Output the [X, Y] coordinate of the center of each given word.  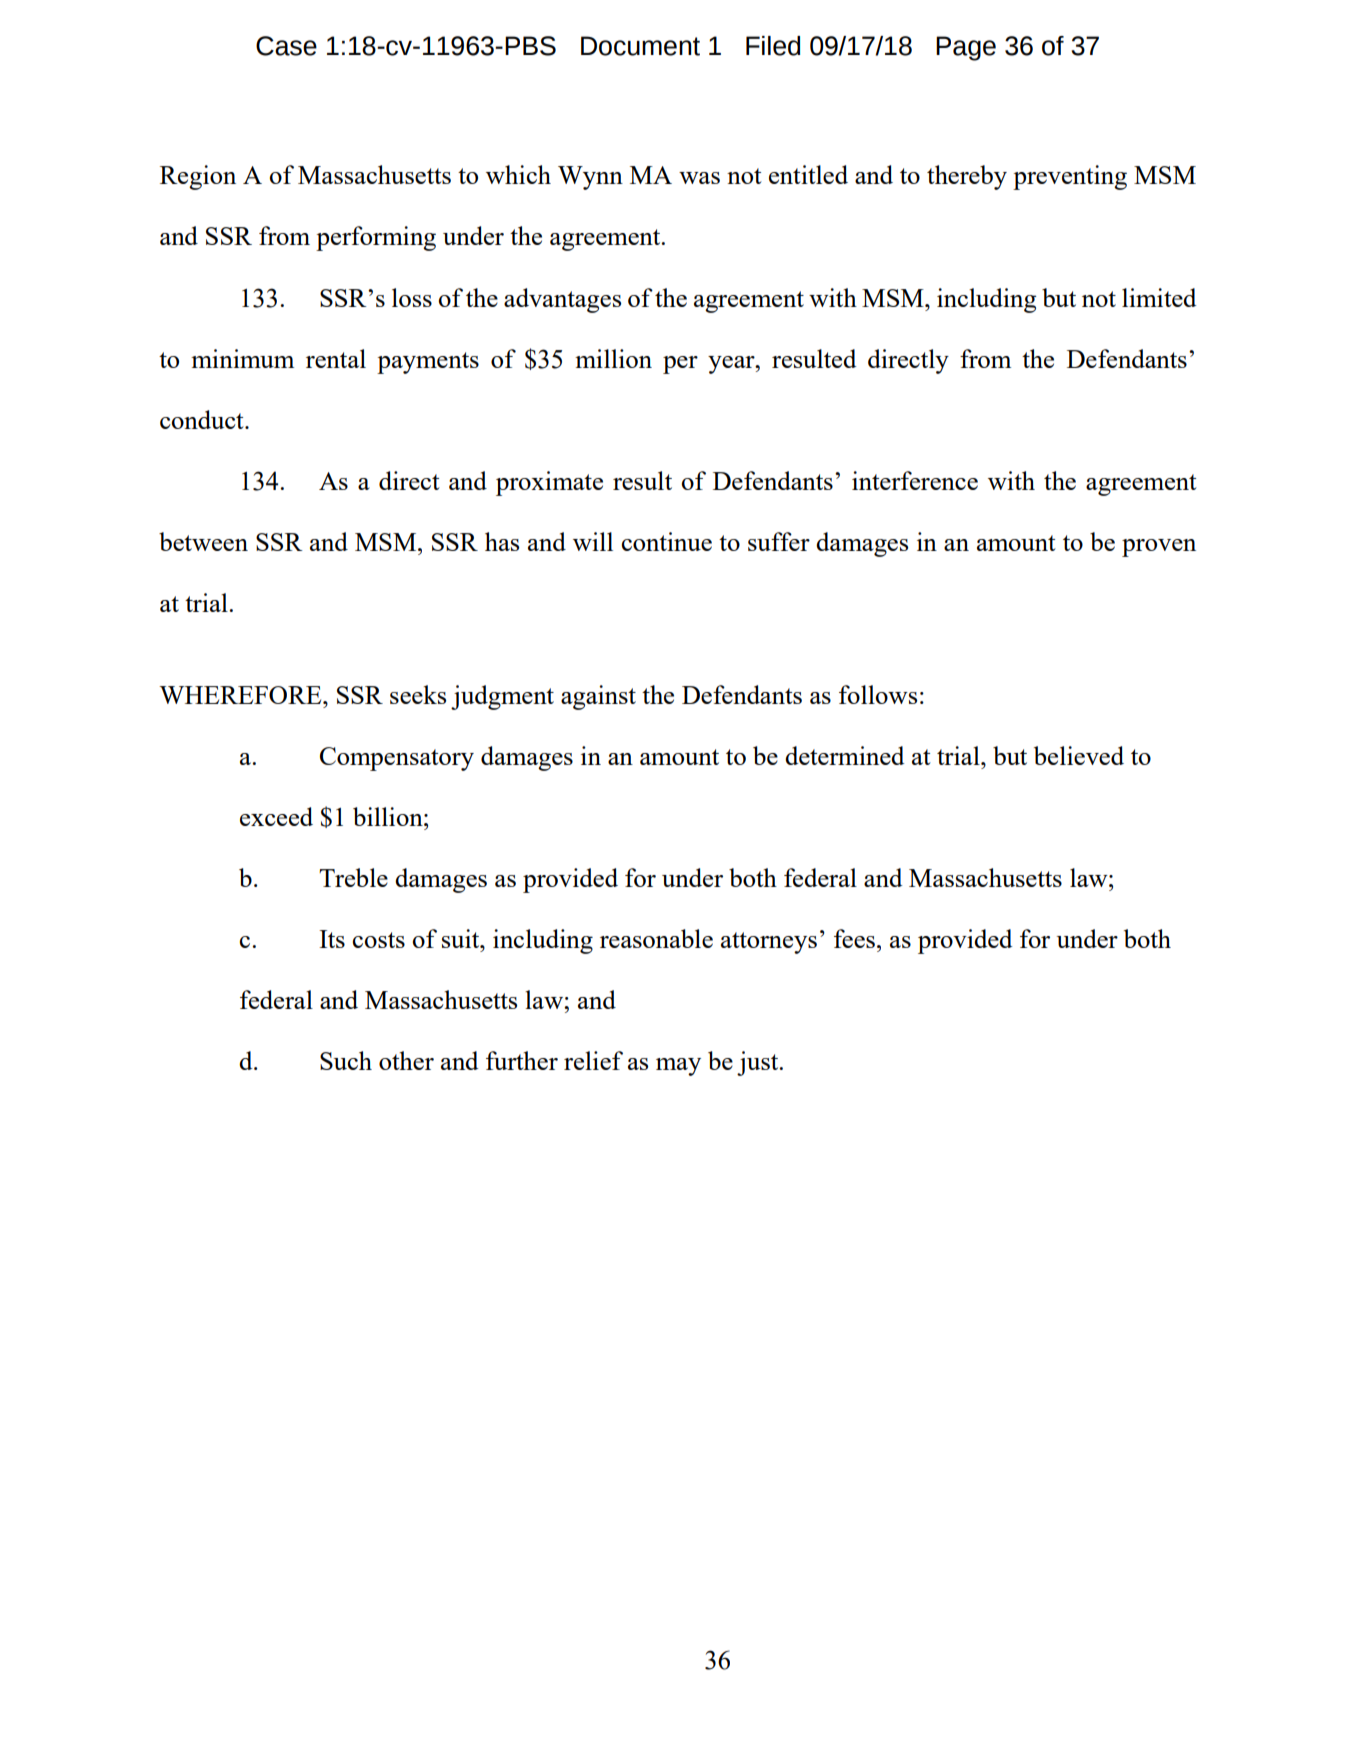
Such [346, 1060]
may [678, 1067]
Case [286, 46]
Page [966, 48]
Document [640, 46]
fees [854, 938]
